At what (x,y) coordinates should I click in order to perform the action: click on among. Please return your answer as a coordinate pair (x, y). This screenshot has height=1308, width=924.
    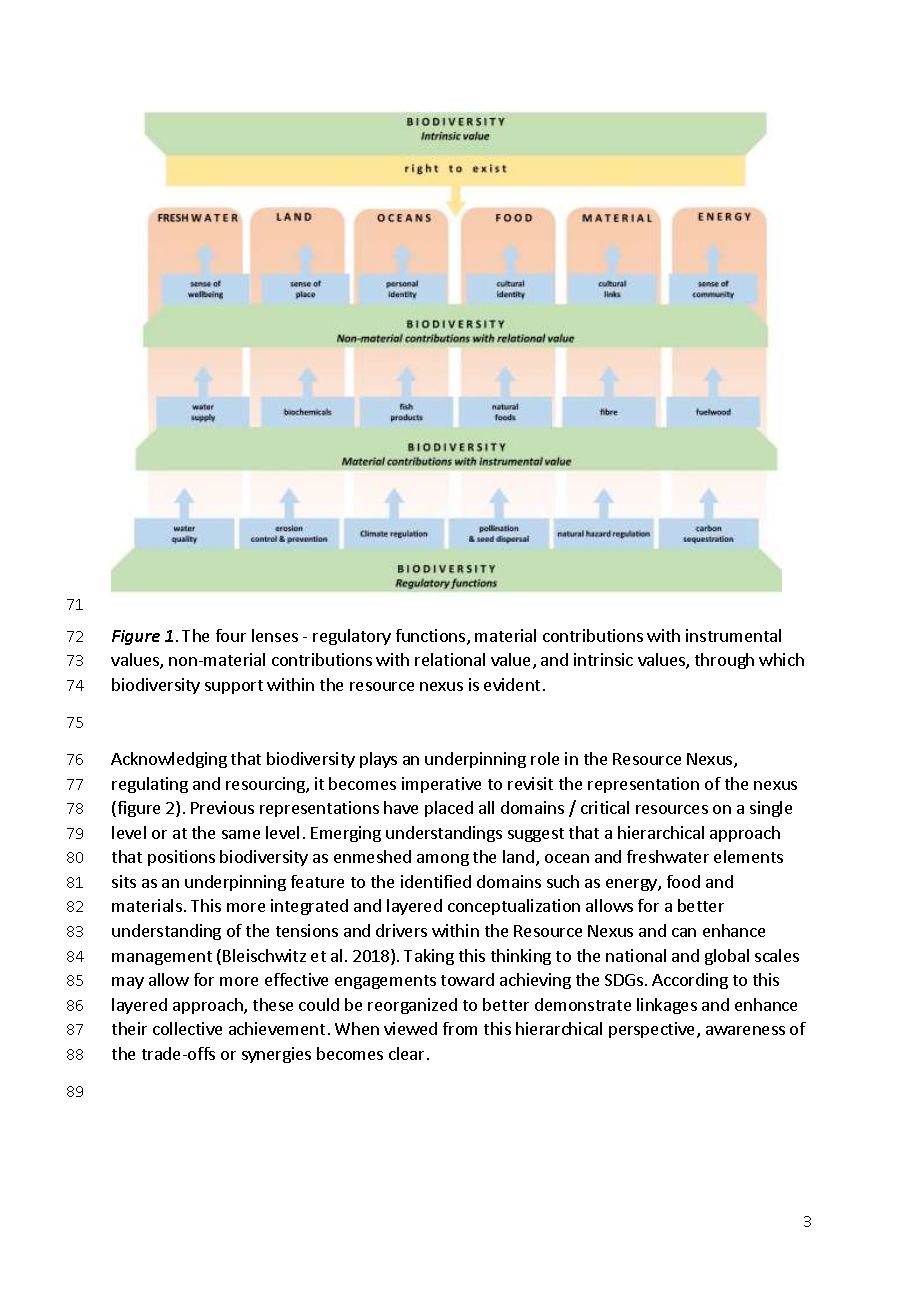
    Looking at the image, I should click on (443, 860).
